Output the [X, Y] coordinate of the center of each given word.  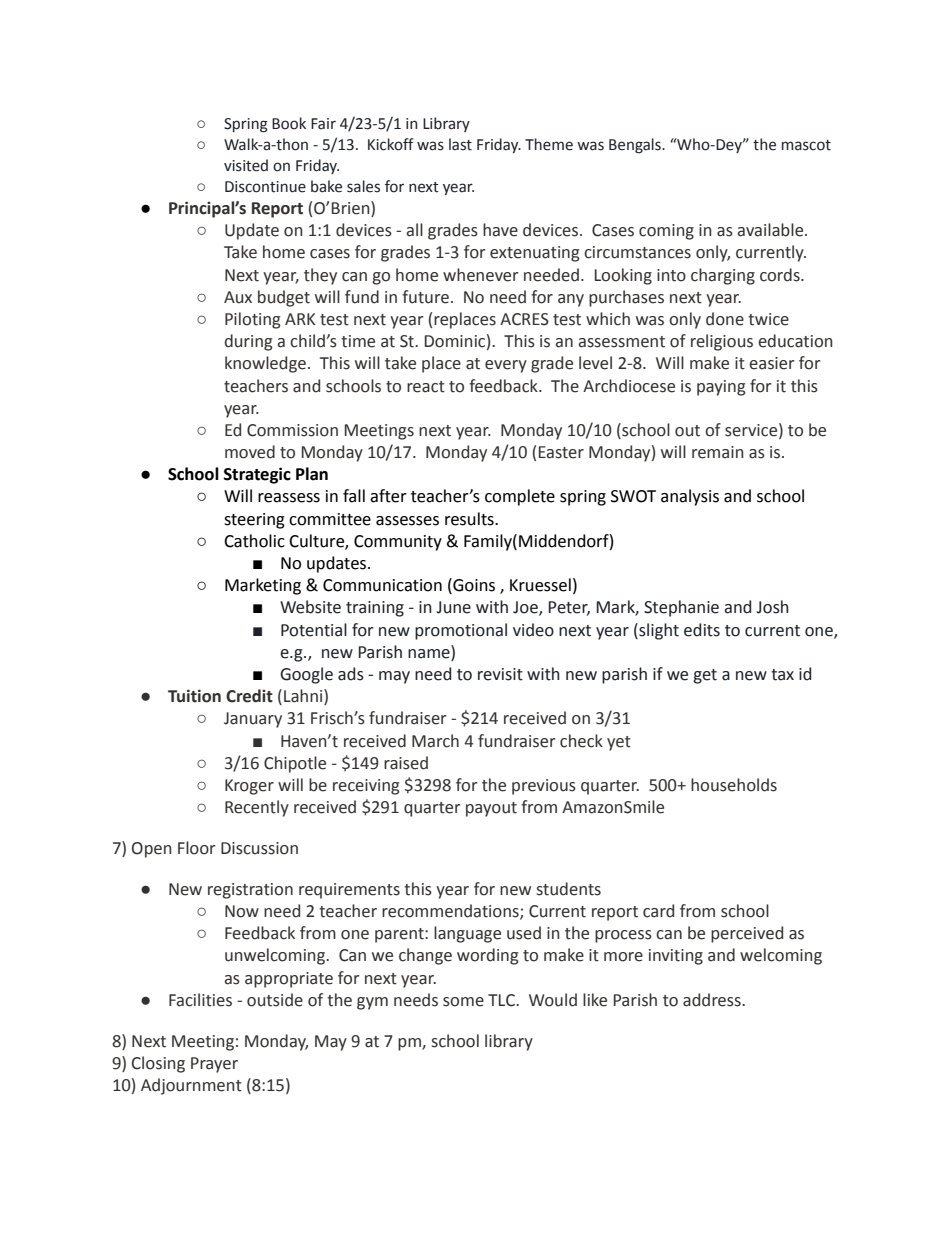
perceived [747, 934]
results [470, 519]
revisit [500, 674]
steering [254, 521]
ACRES [524, 319]
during [249, 342]
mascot [806, 145]
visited [246, 165]
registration [250, 891]
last [460, 144]
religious [722, 342]
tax [782, 675]
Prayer [214, 1065]
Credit [249, 696]
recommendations [451, 912]
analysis [690, 497]
